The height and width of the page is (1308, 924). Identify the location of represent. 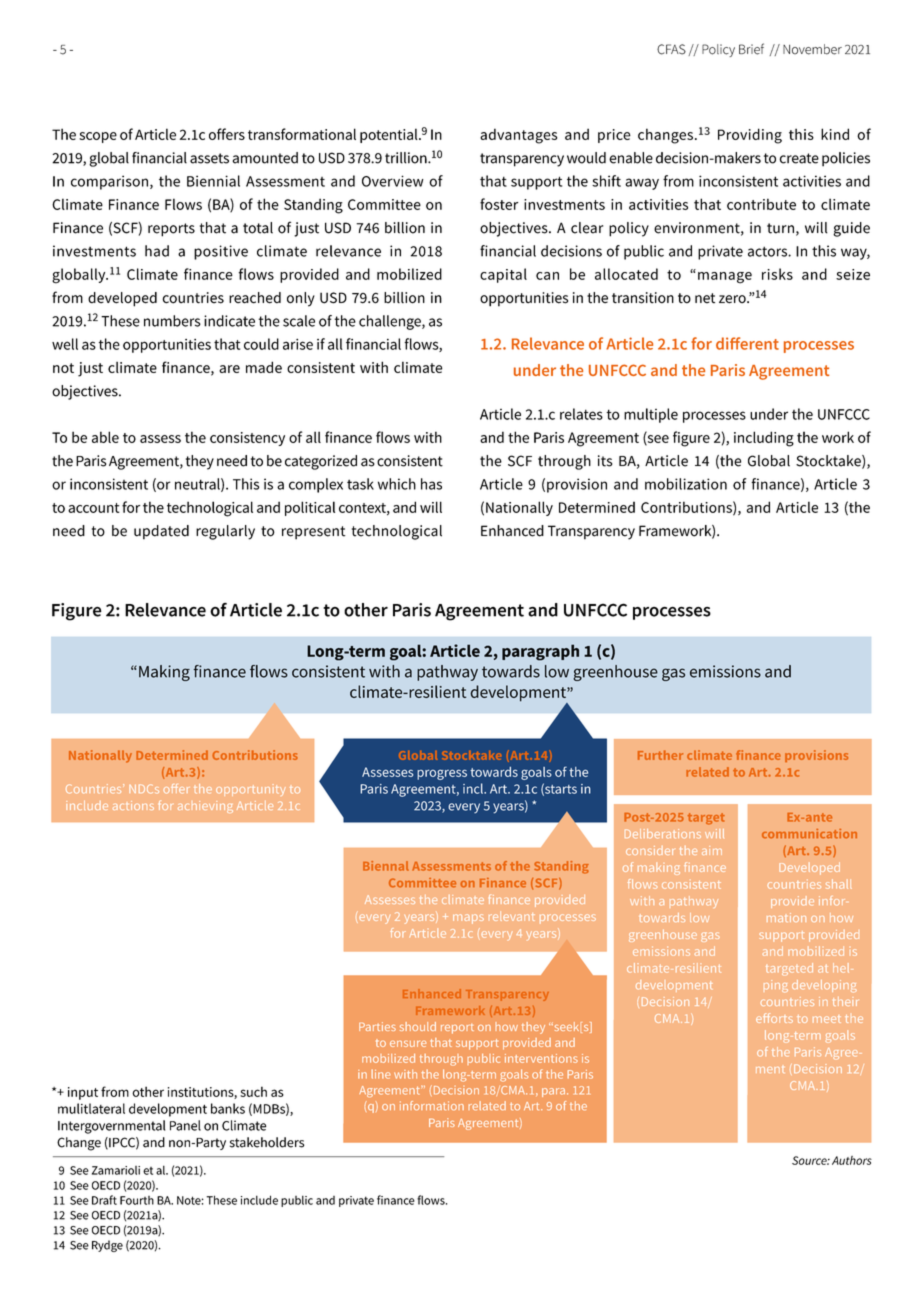
(314, 533).
